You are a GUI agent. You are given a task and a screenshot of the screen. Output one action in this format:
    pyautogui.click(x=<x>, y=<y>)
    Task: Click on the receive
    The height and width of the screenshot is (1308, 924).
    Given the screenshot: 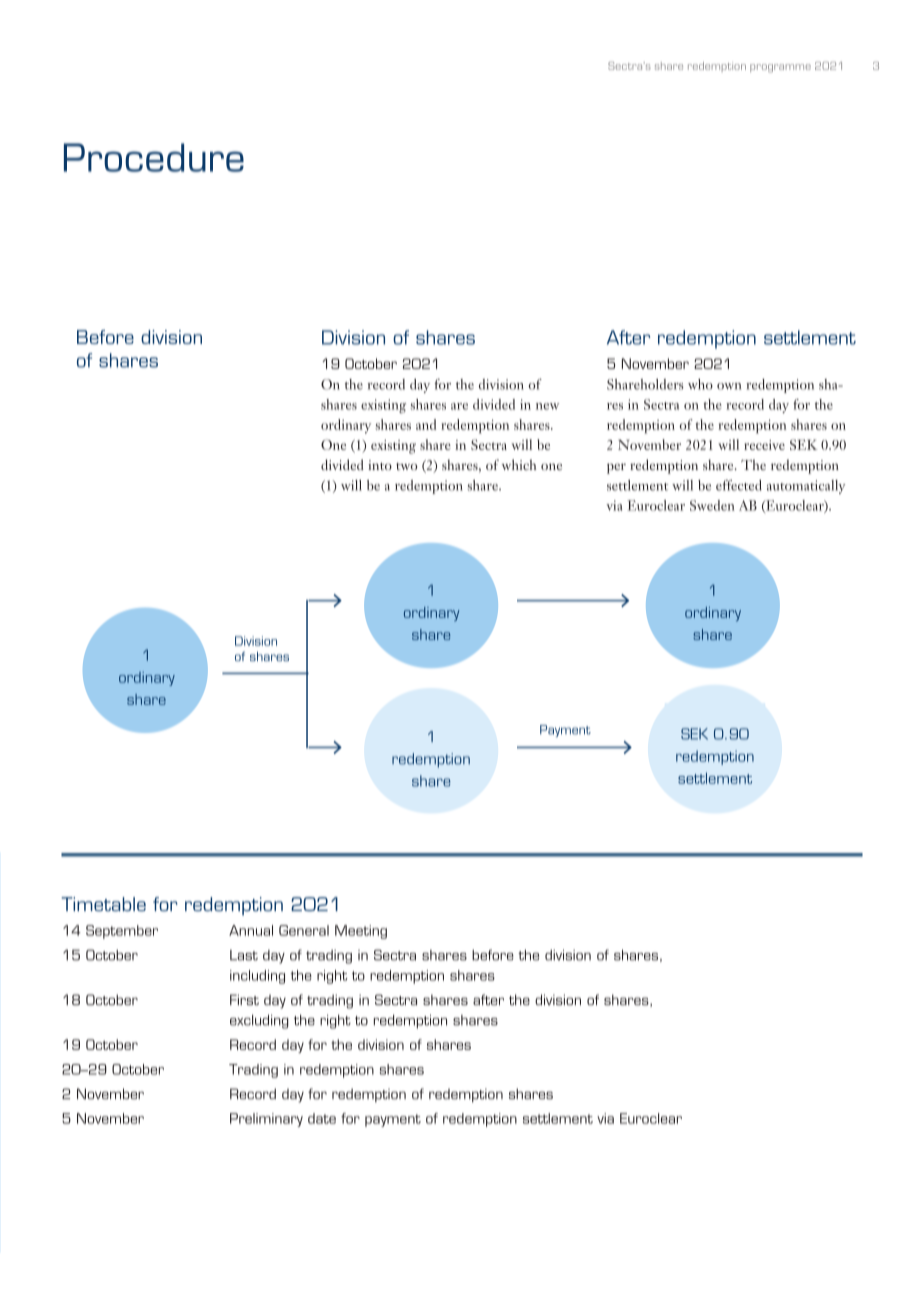 What is the action you would take?
    pyautogui.click(x=764, y=445)
